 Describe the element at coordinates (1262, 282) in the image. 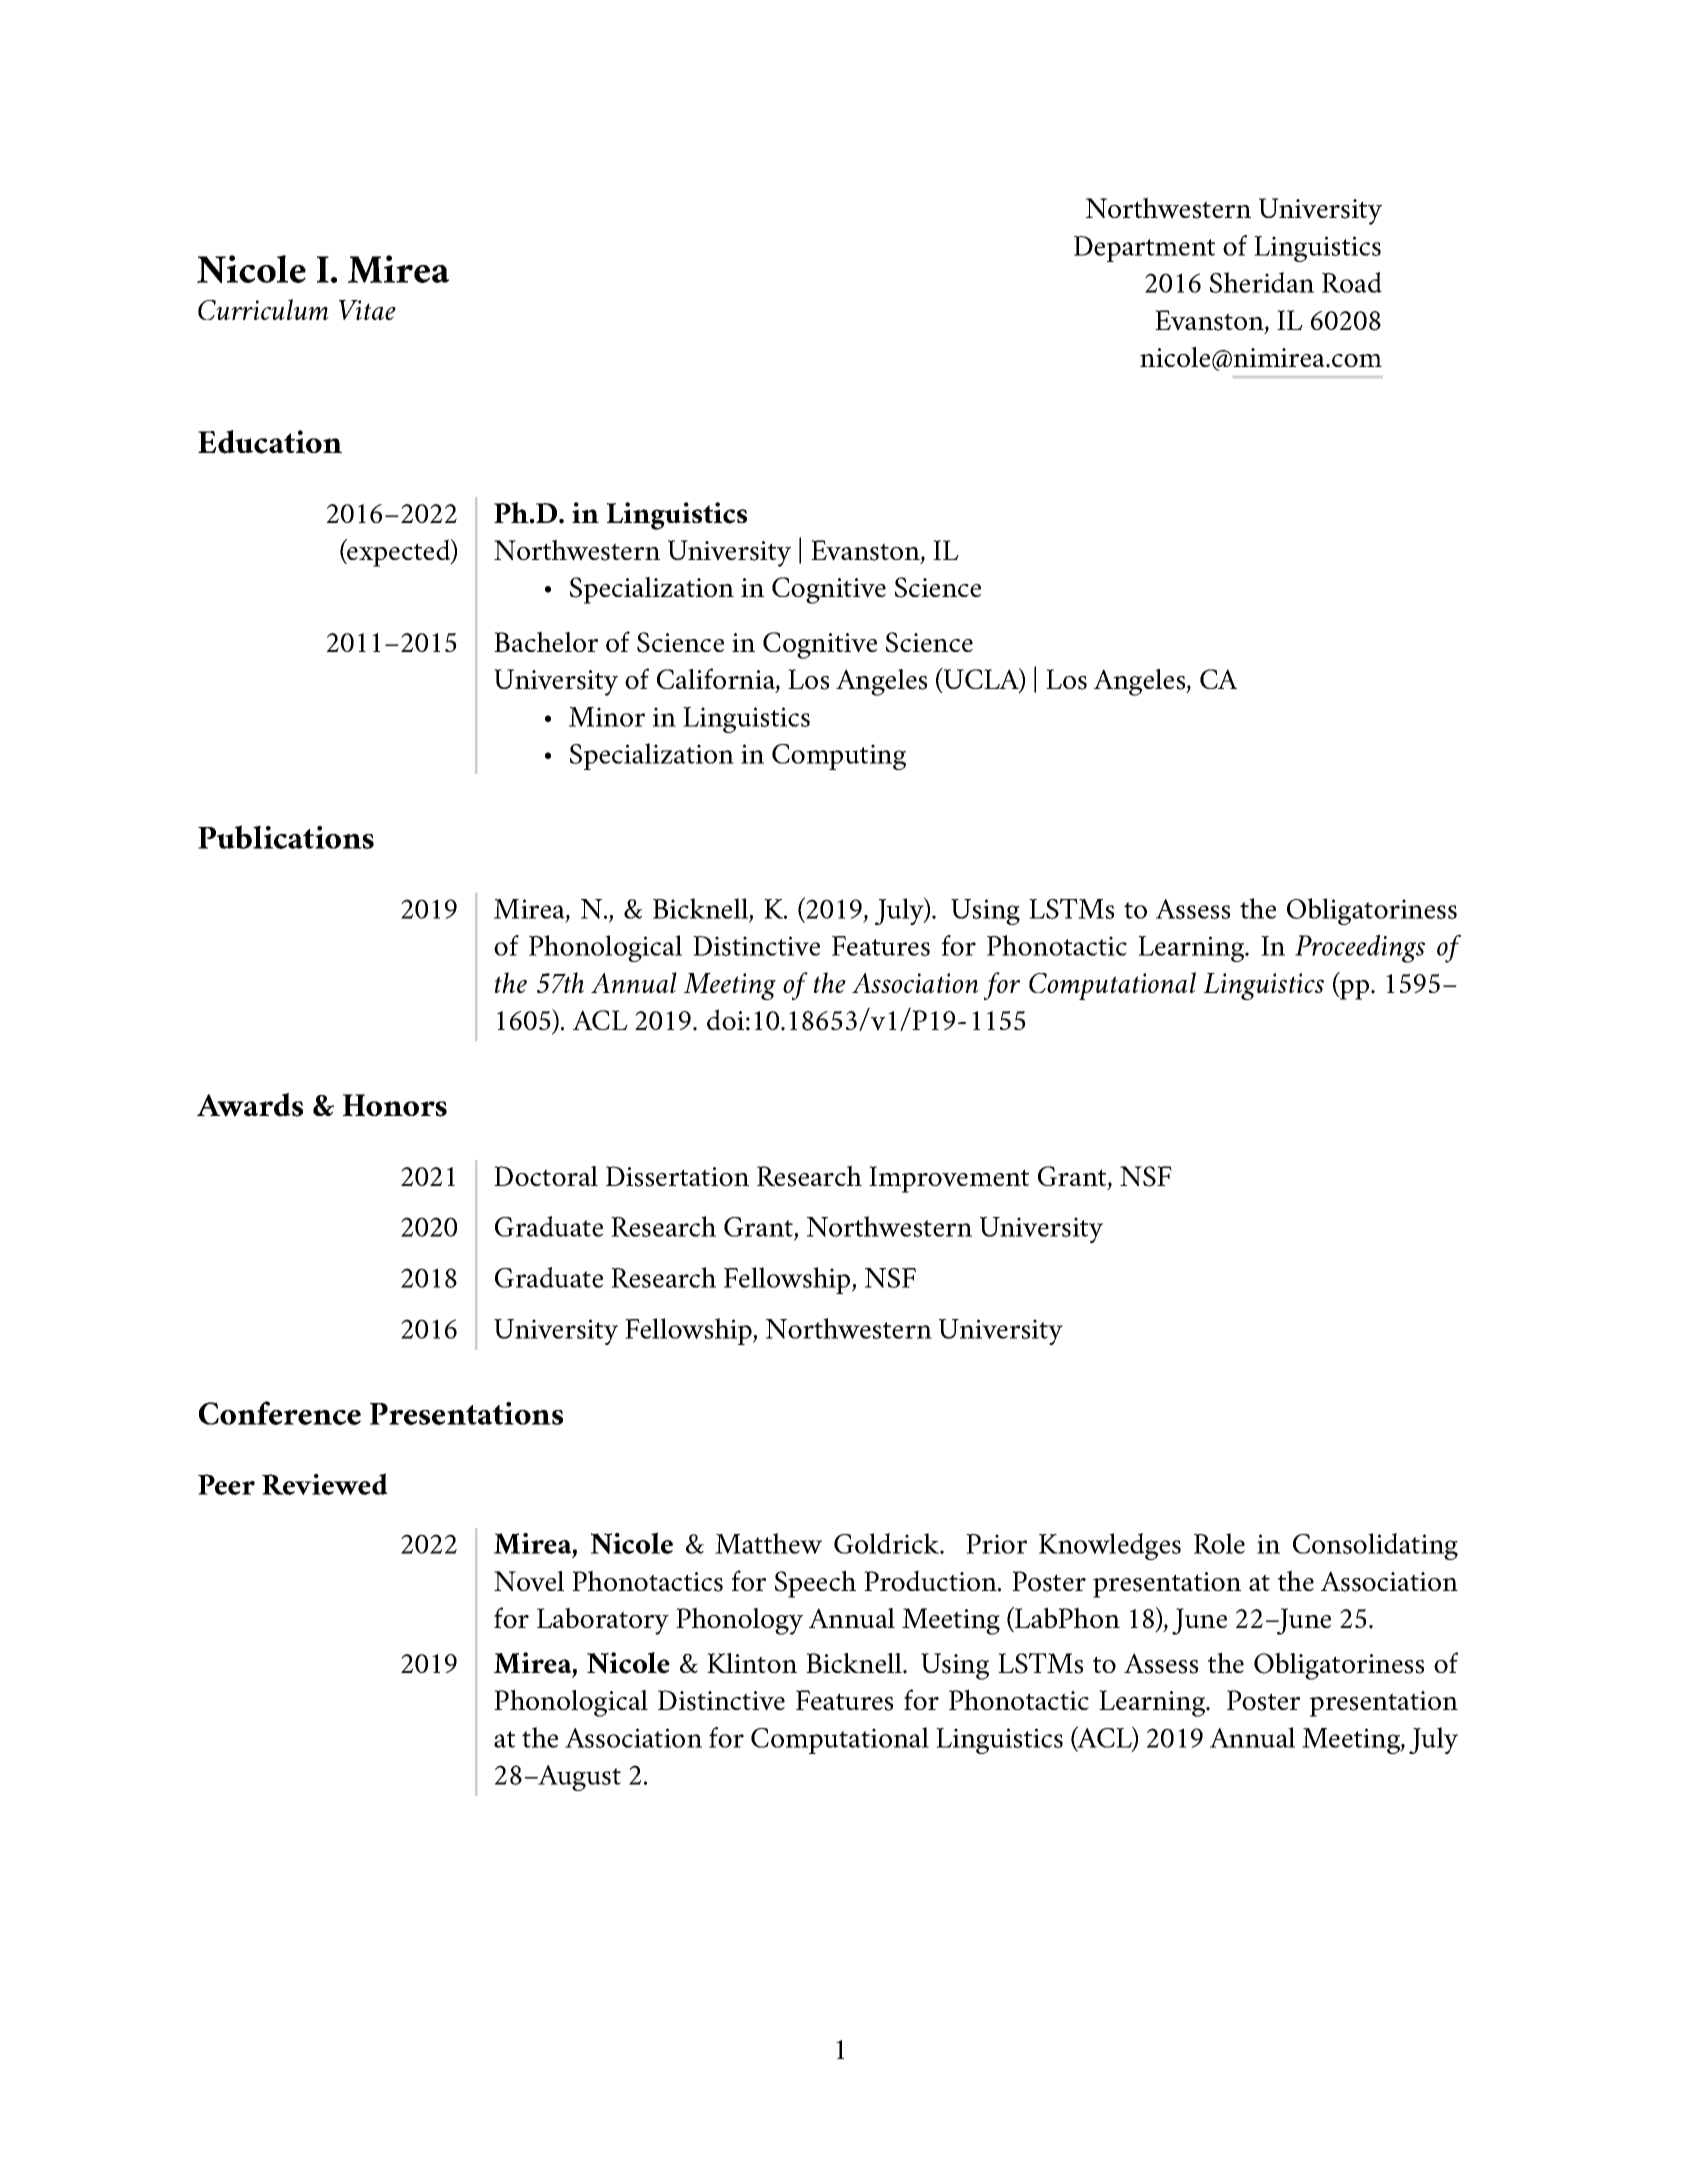

I see `Sheridan` at that location.
